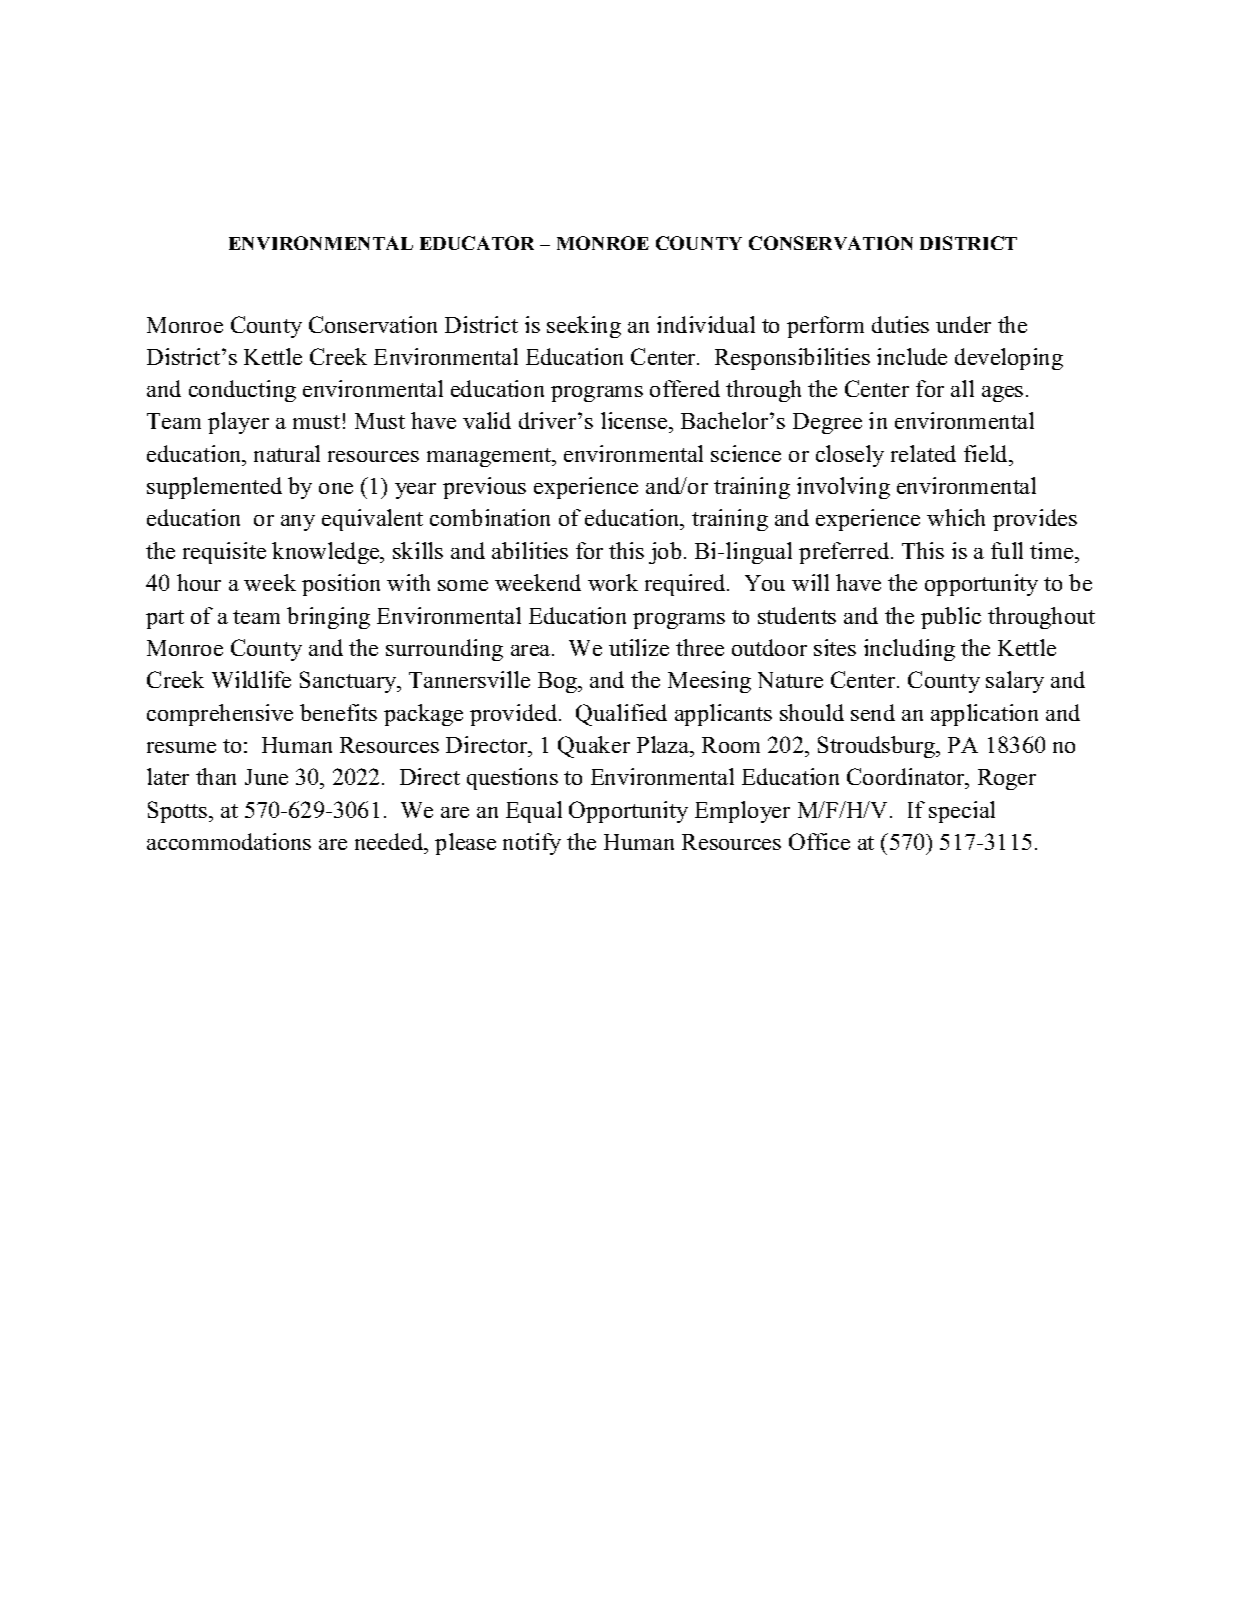  Describe the element at coordinates (665, 553) in the screenshot. I see `job` at that location.
